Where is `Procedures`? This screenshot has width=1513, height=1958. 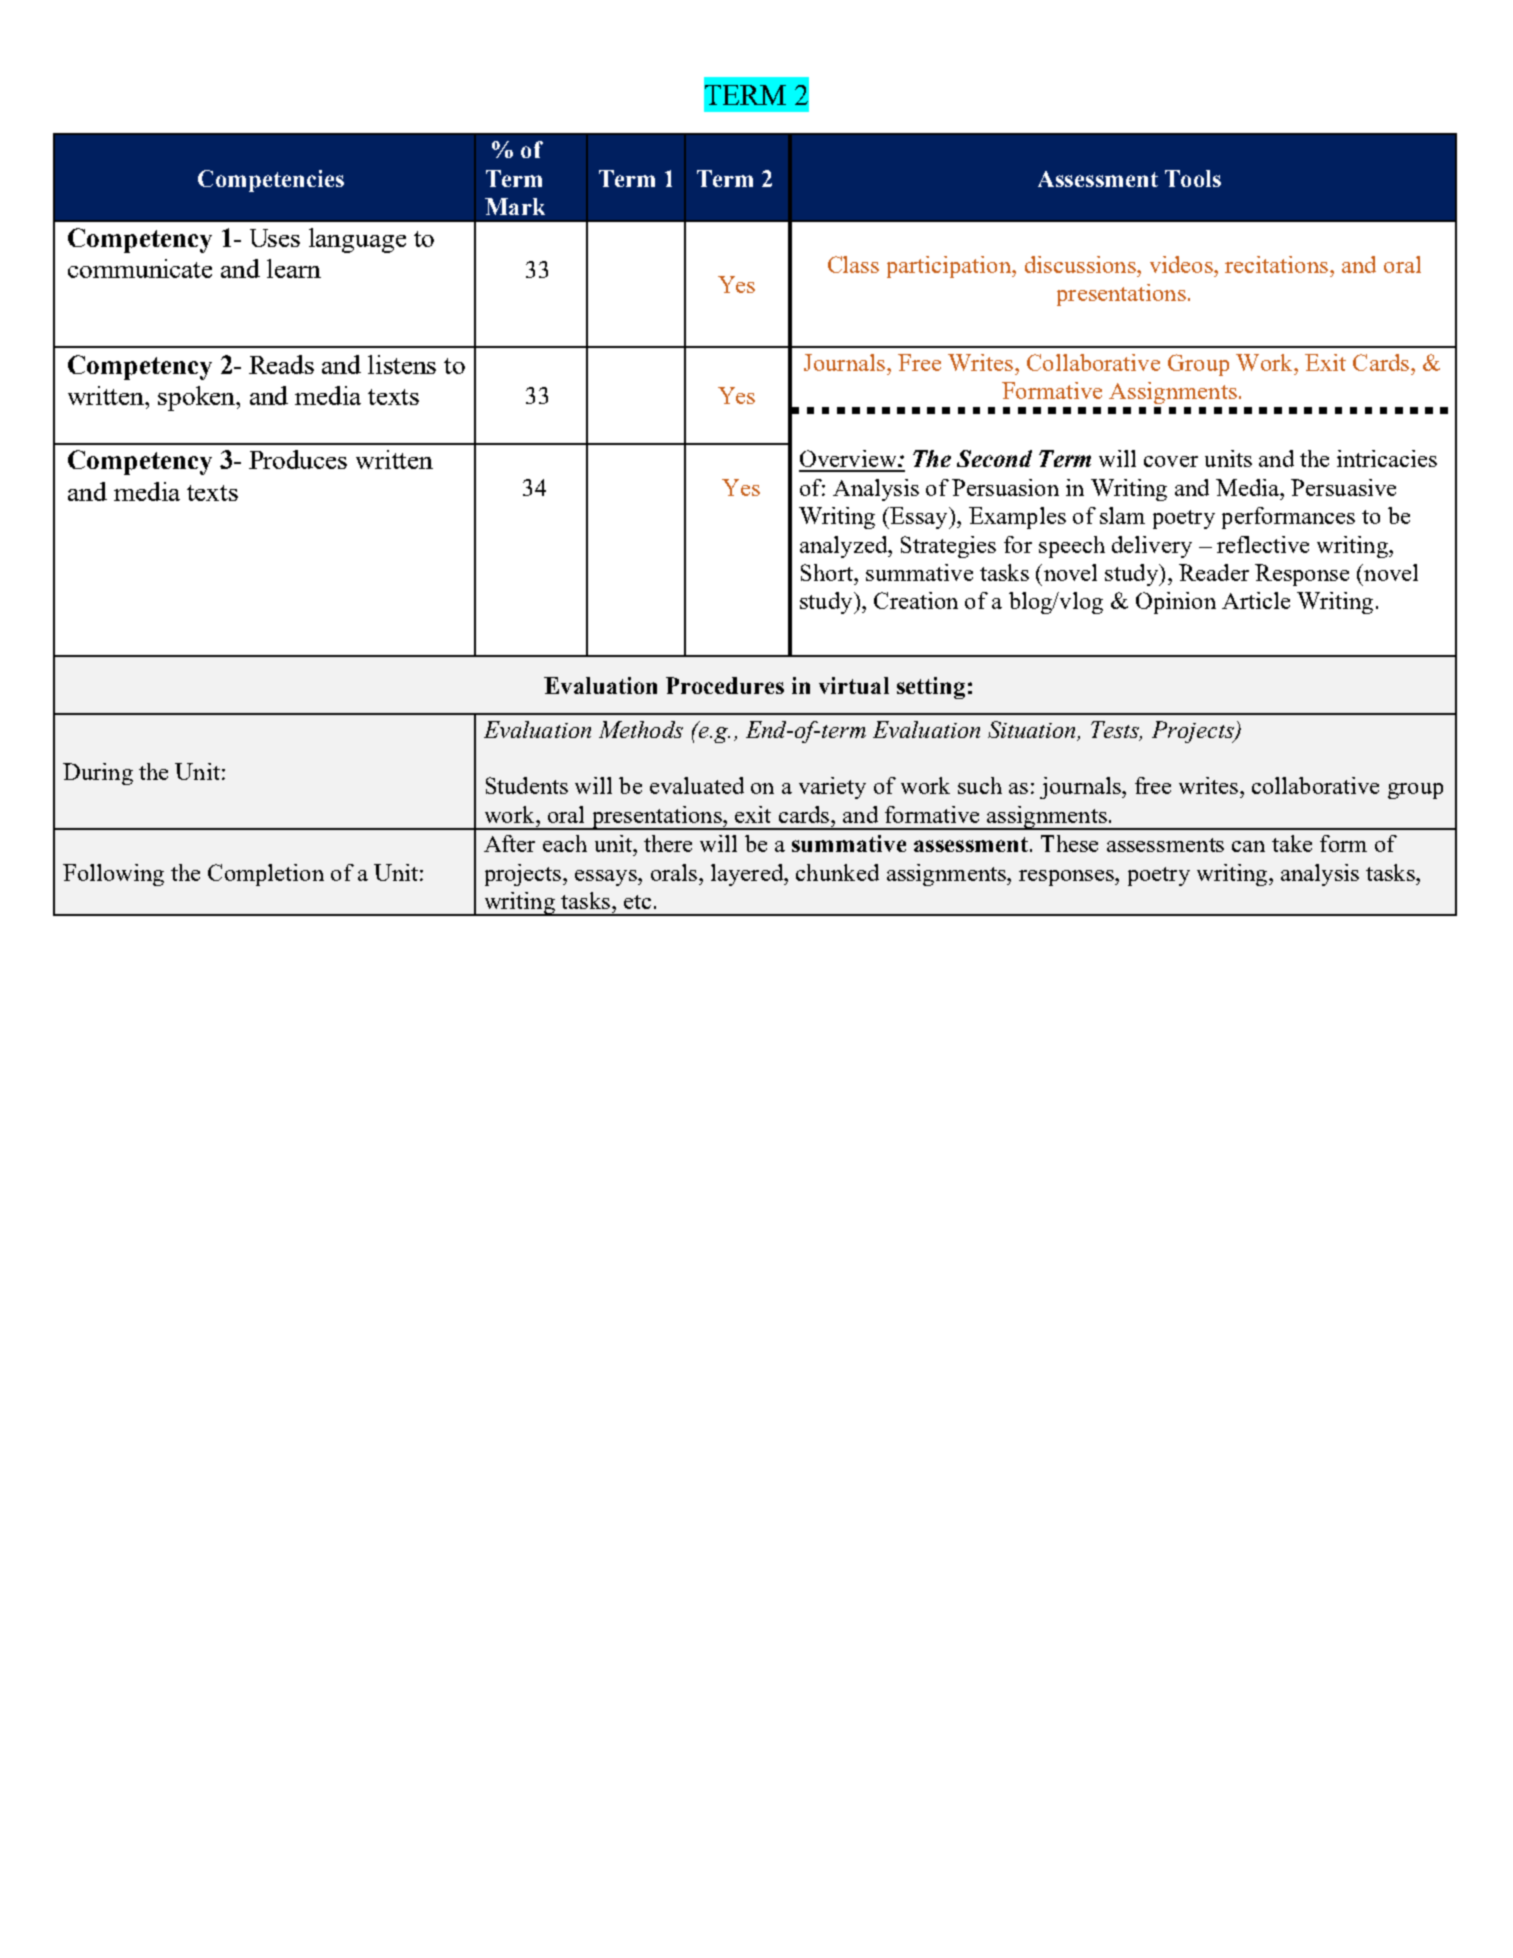 Procedures is located at coordinates (725, 685).
